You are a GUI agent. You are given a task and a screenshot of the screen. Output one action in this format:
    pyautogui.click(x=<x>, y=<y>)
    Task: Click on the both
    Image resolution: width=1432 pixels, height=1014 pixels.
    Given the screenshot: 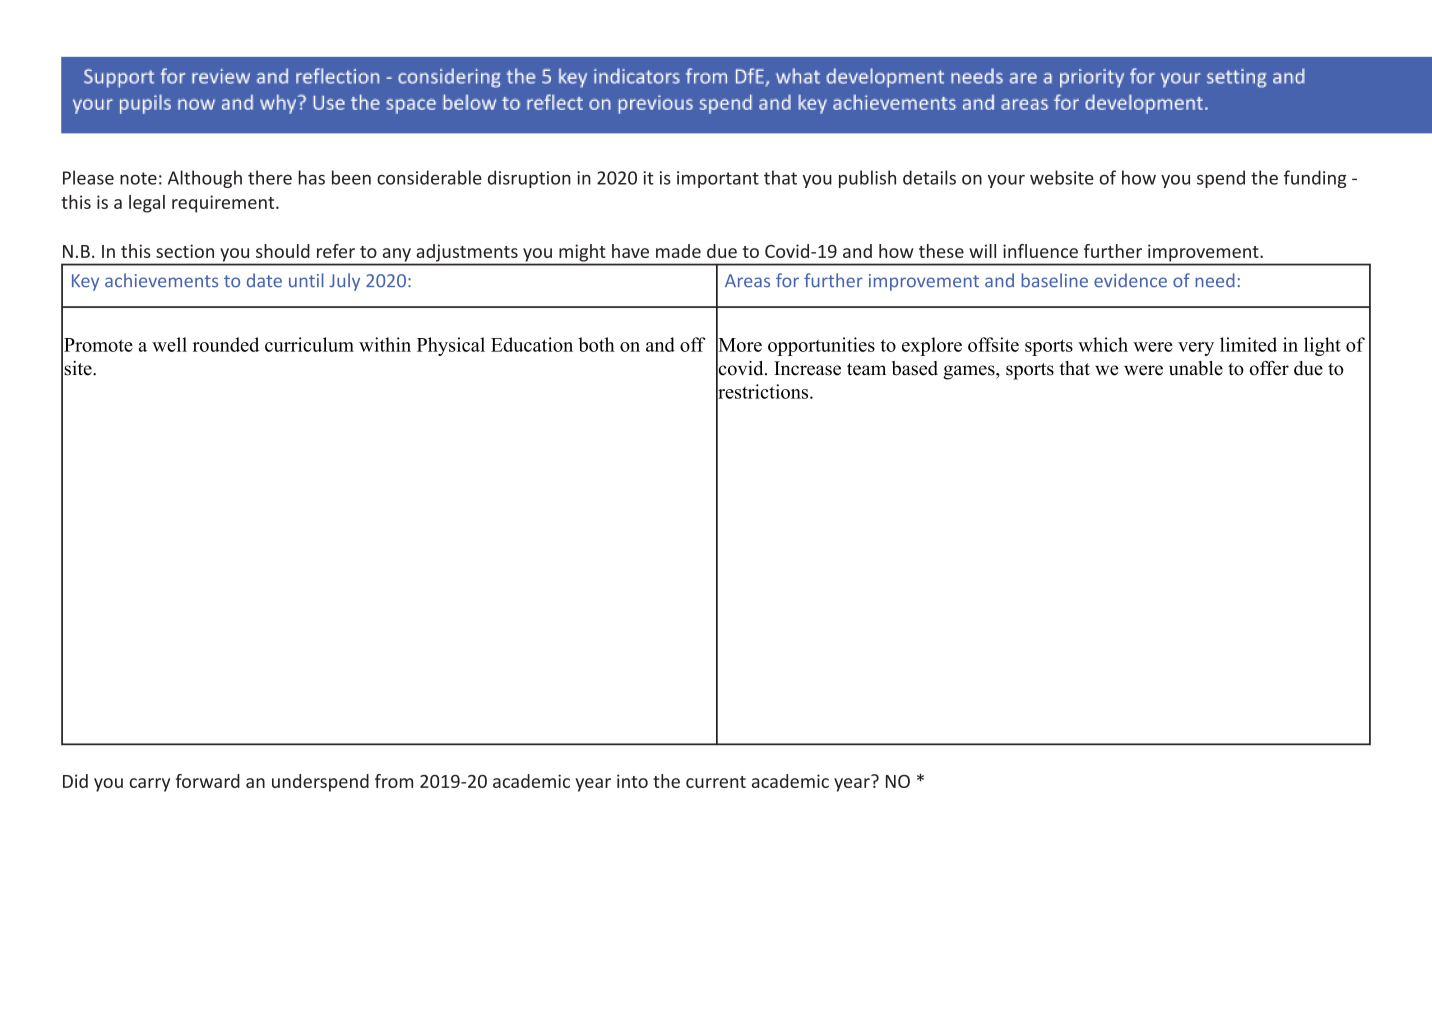 What is the action you would take?
    pyautogui.click(x=596, y=344)
